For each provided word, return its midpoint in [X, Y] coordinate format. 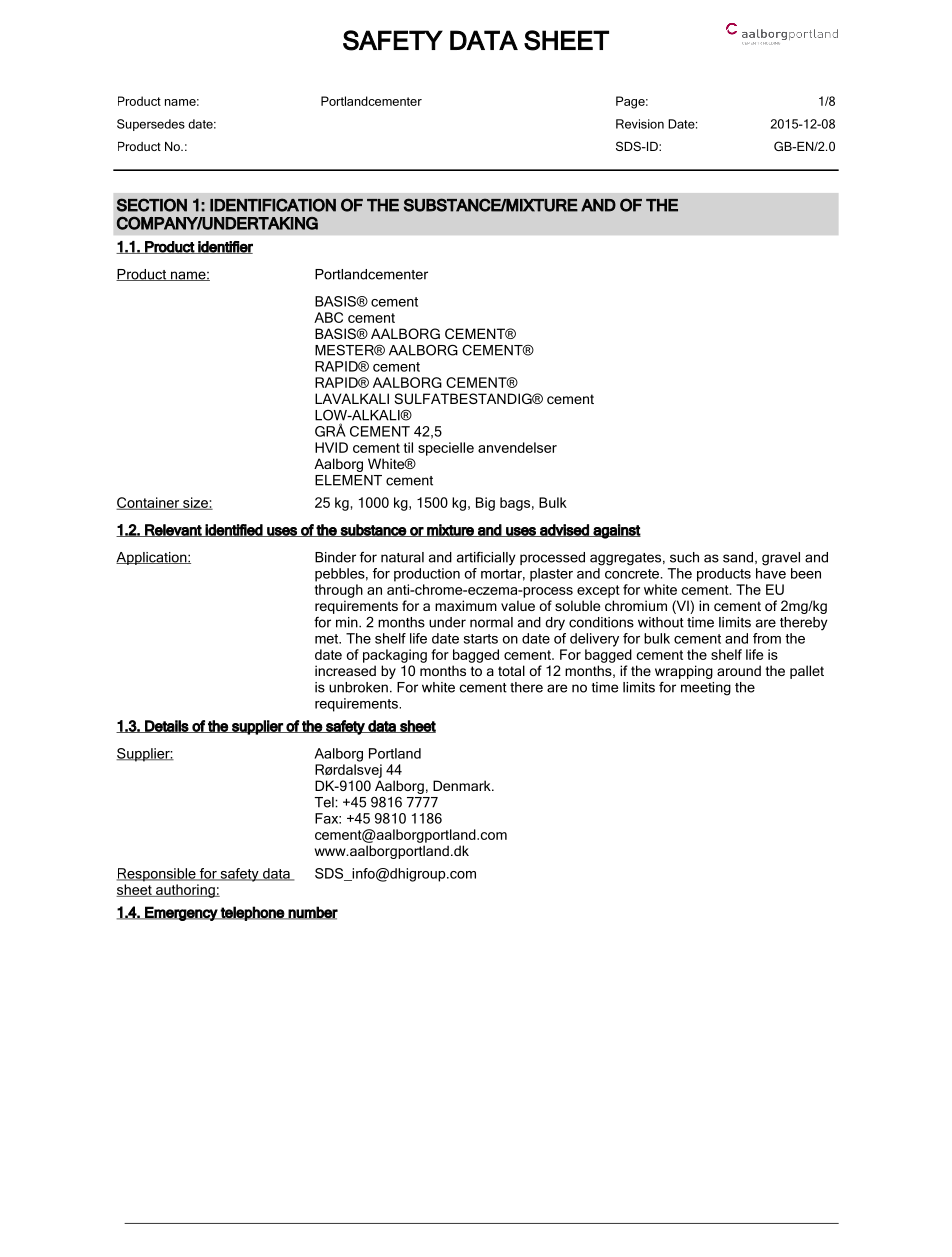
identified [234, 530]
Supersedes [151, 125]
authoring [185, 891]
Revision [640, 124]
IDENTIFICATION [273, 205]
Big [485, 504]
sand [738, 557]
